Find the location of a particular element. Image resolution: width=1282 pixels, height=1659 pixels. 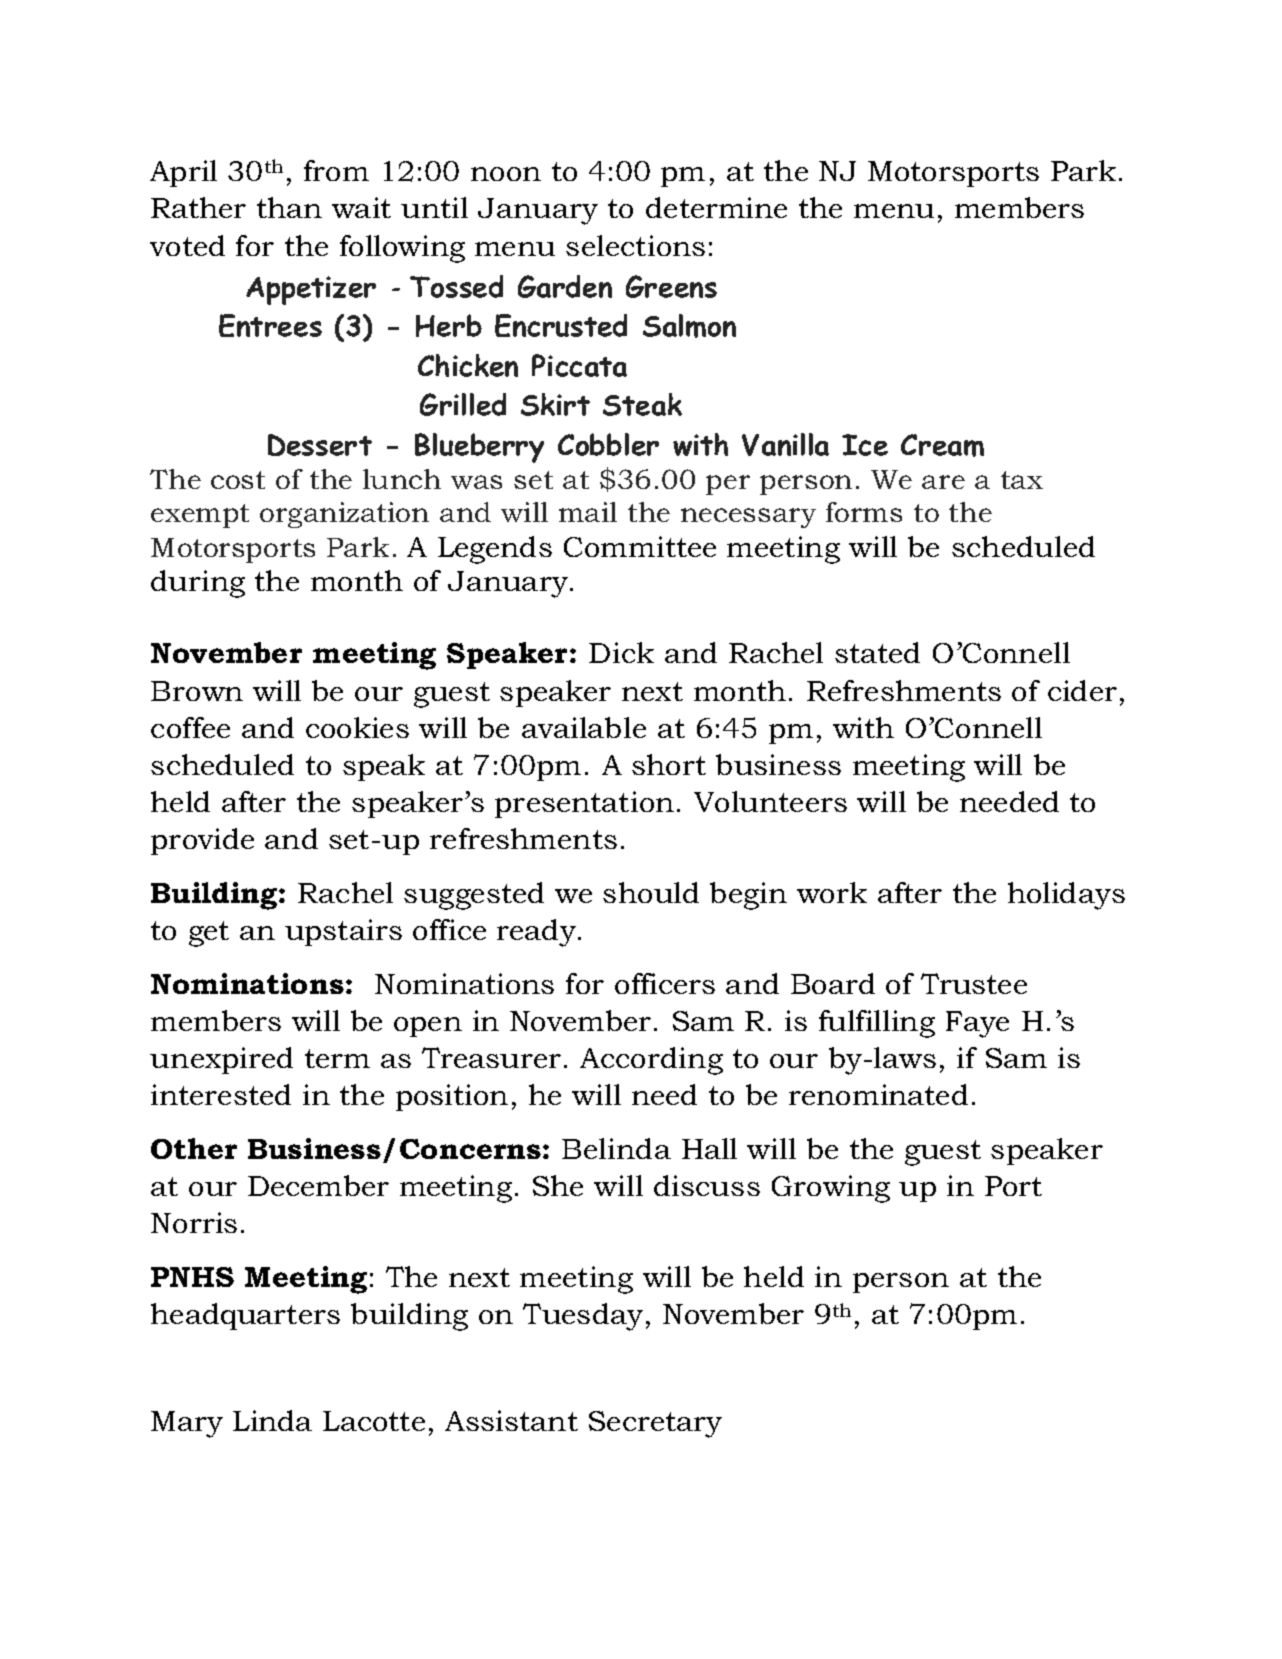

organization is located at coordinates (344, 515).
